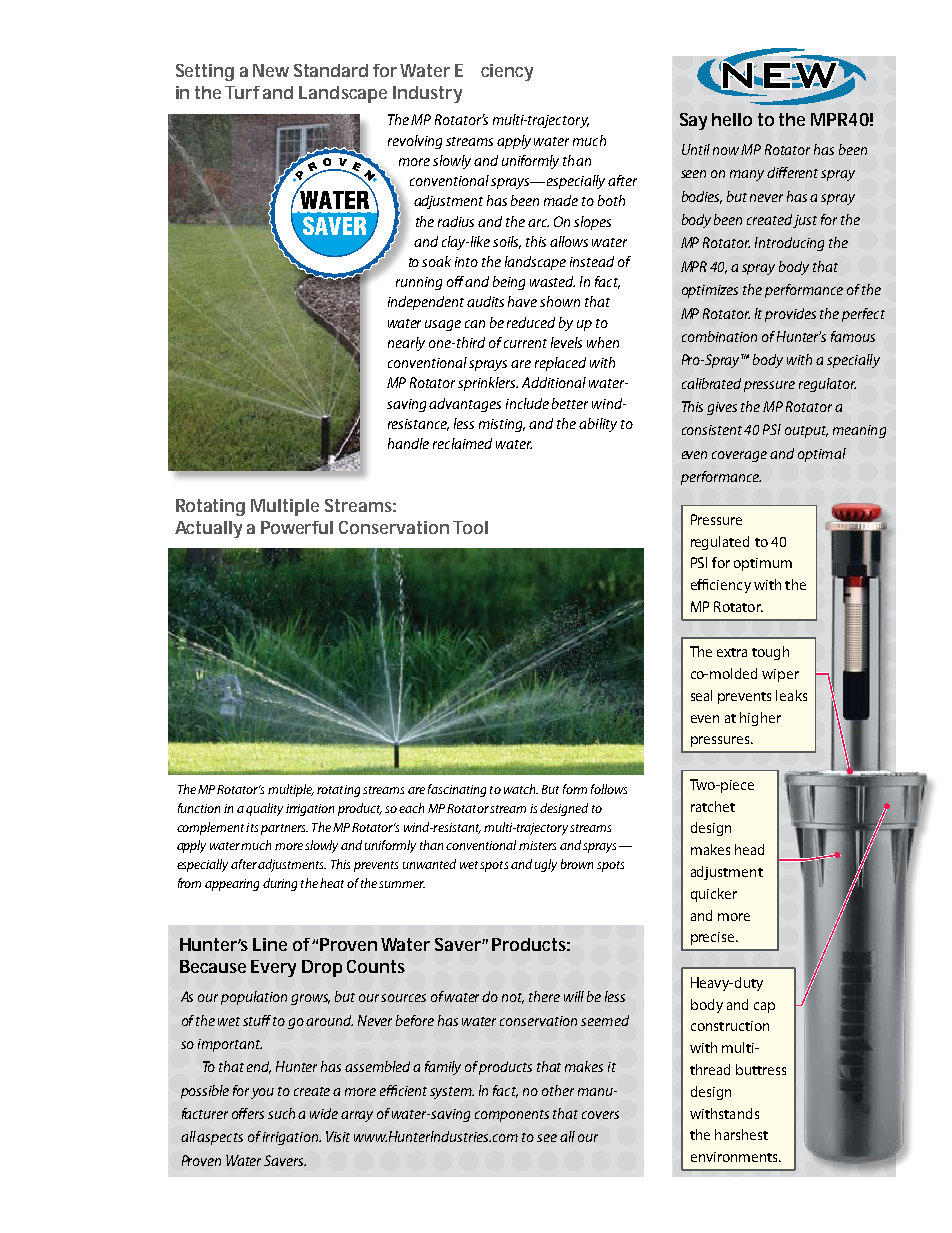 The image size is (952, 1233). What do you see at coordinates (512, 1116) in the screenshot?
I see `components` at bounding box center [512, 1116].
